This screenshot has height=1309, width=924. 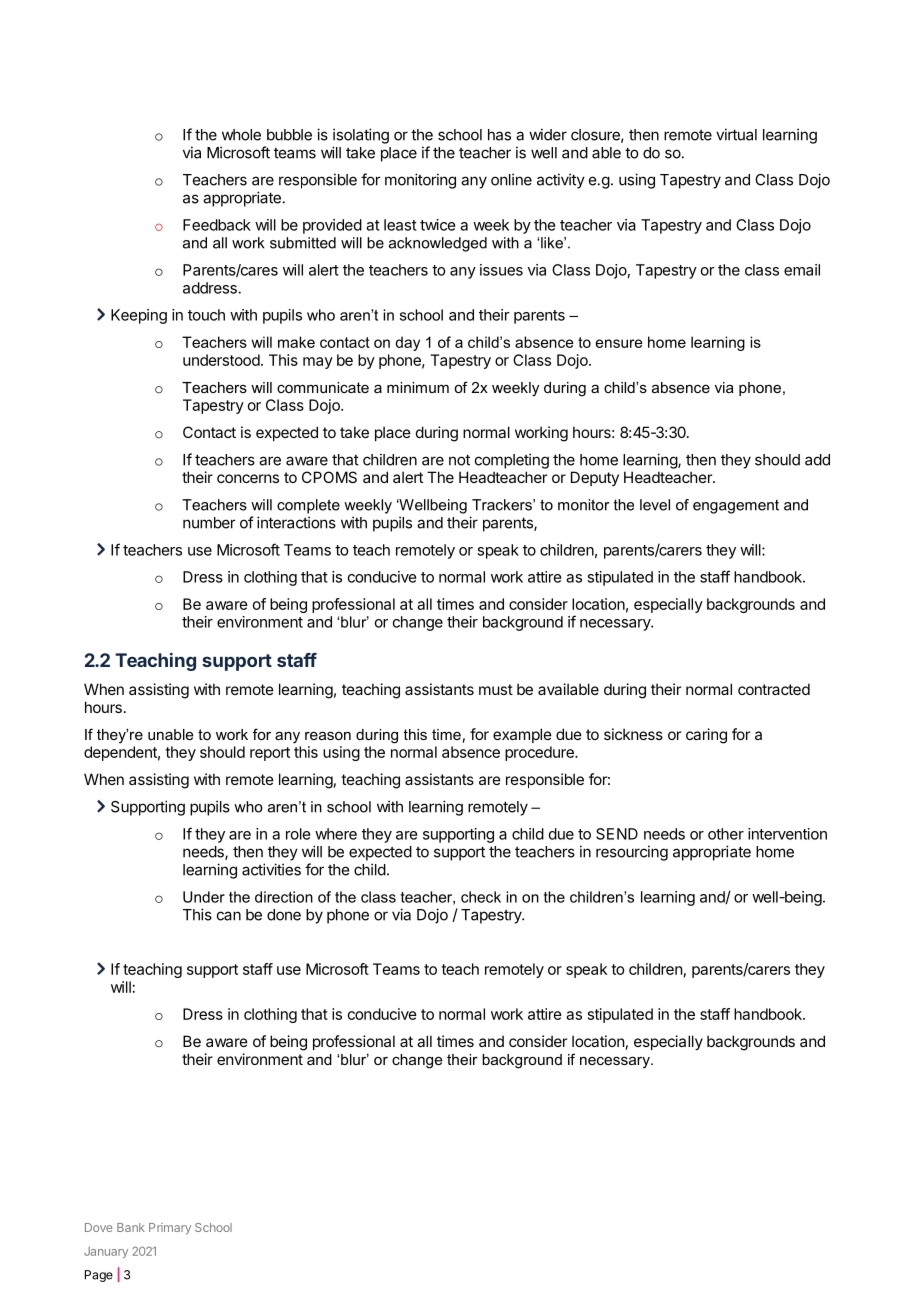 What do you see at coordinates (736, 134) in the screenshot?
I see `virtual` at bounding box center [736, 134].
